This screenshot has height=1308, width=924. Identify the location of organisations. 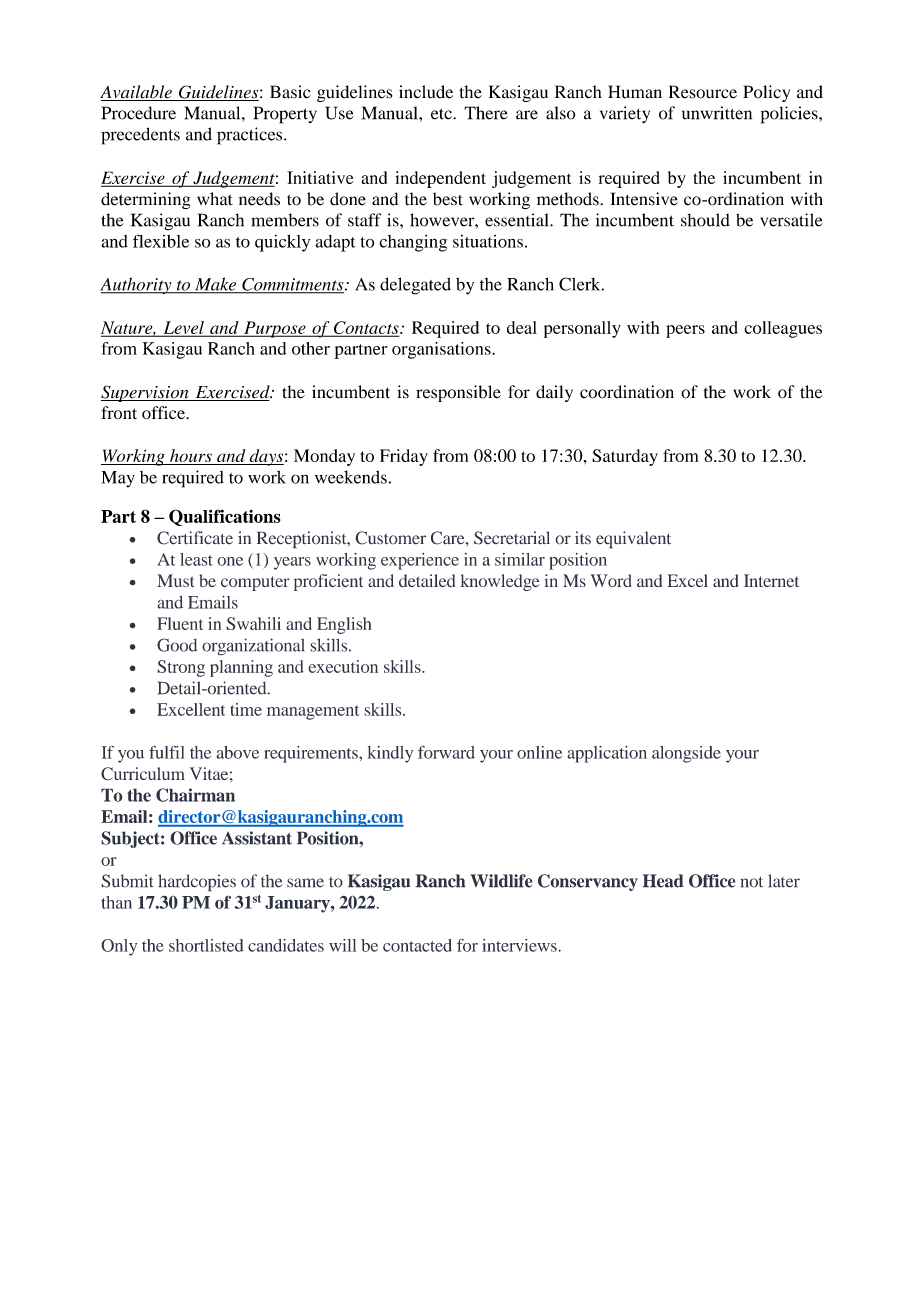
(442, 350).
